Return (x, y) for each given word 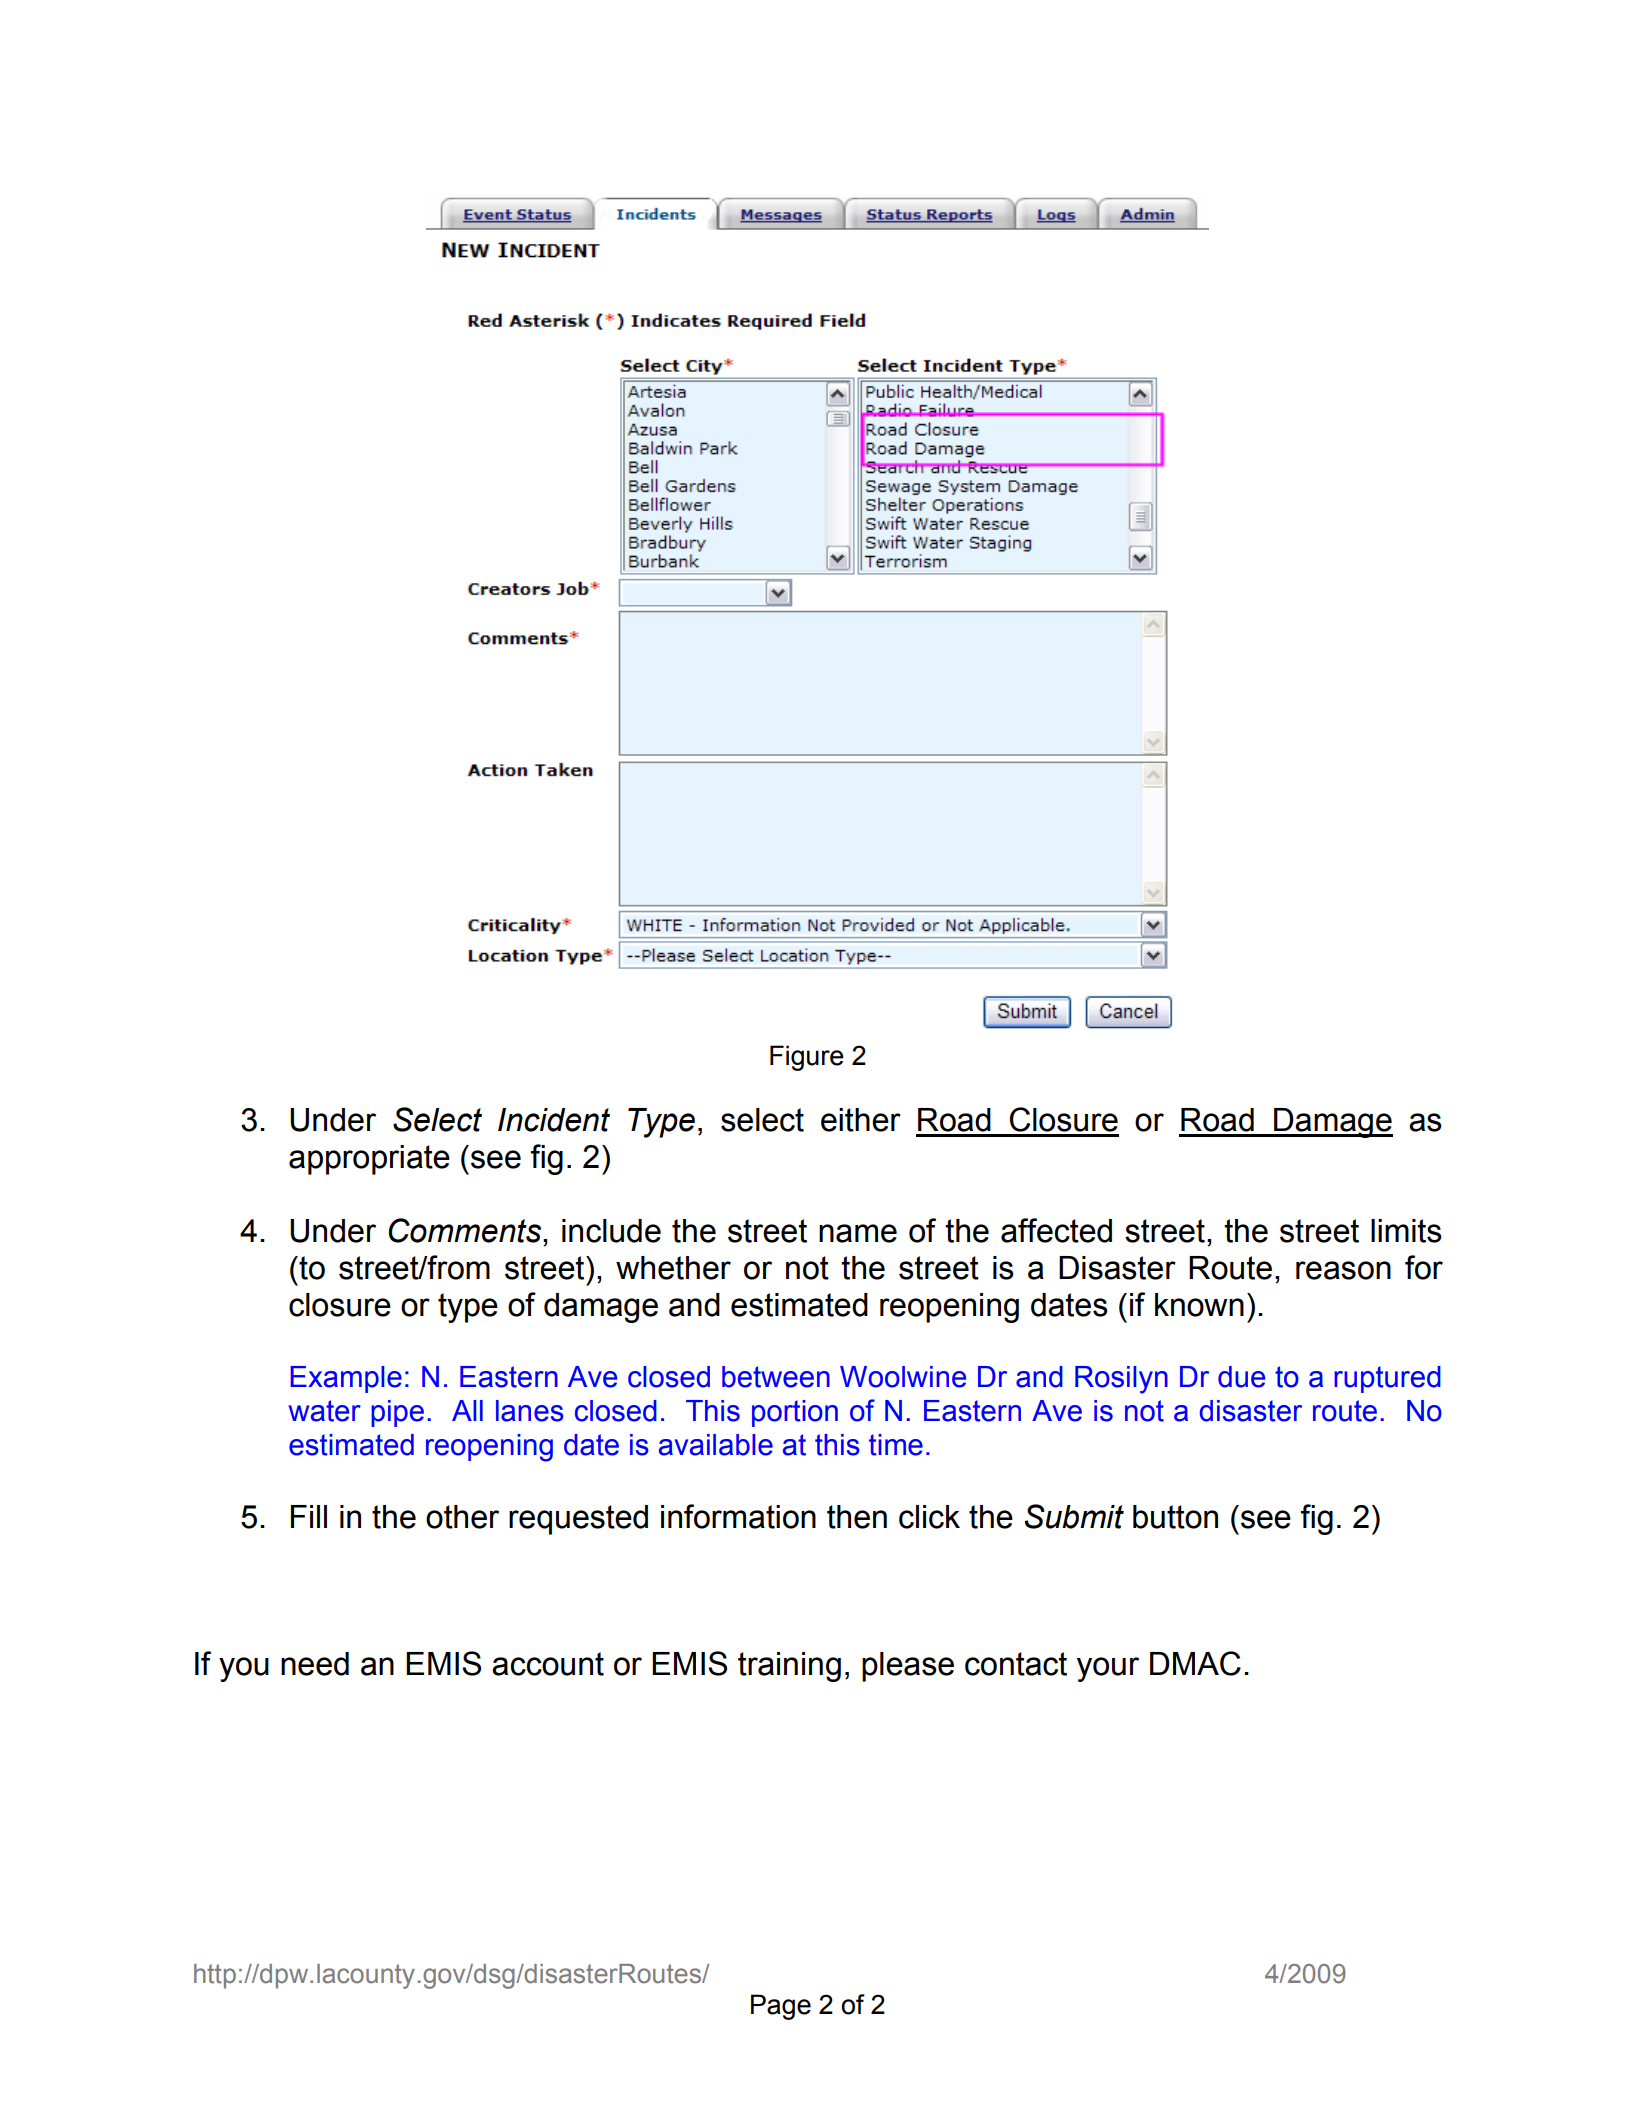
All (467, 1410)
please (908, 1667)
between (776, 1377)
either (861, 1120)
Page (781, 2007)
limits (1406, 1231)
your (1108, 1669)
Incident (554, 1120)
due (1241, 1377)
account (548, 1664)
